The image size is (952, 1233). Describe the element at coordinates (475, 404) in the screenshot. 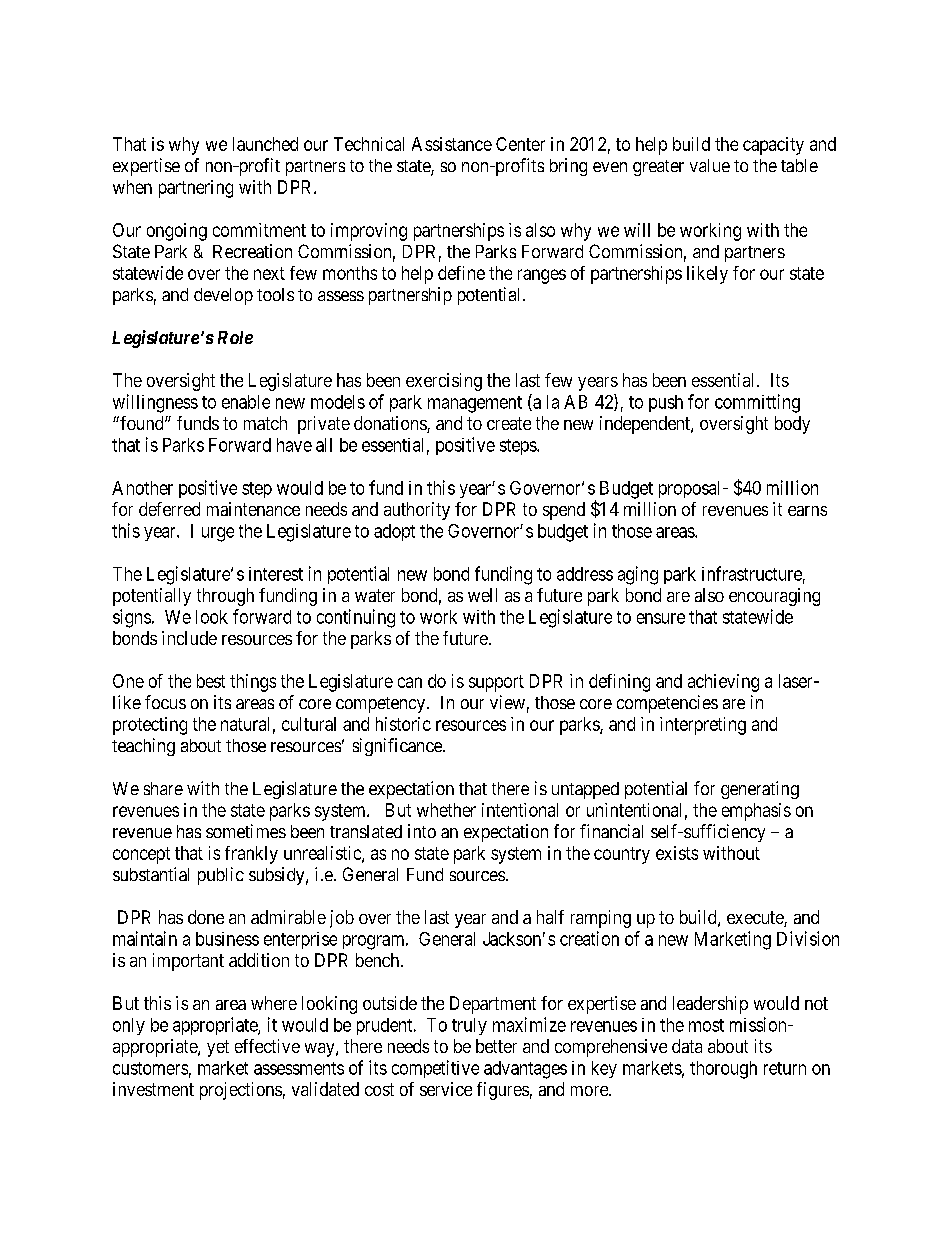

I see `management` at that location.
